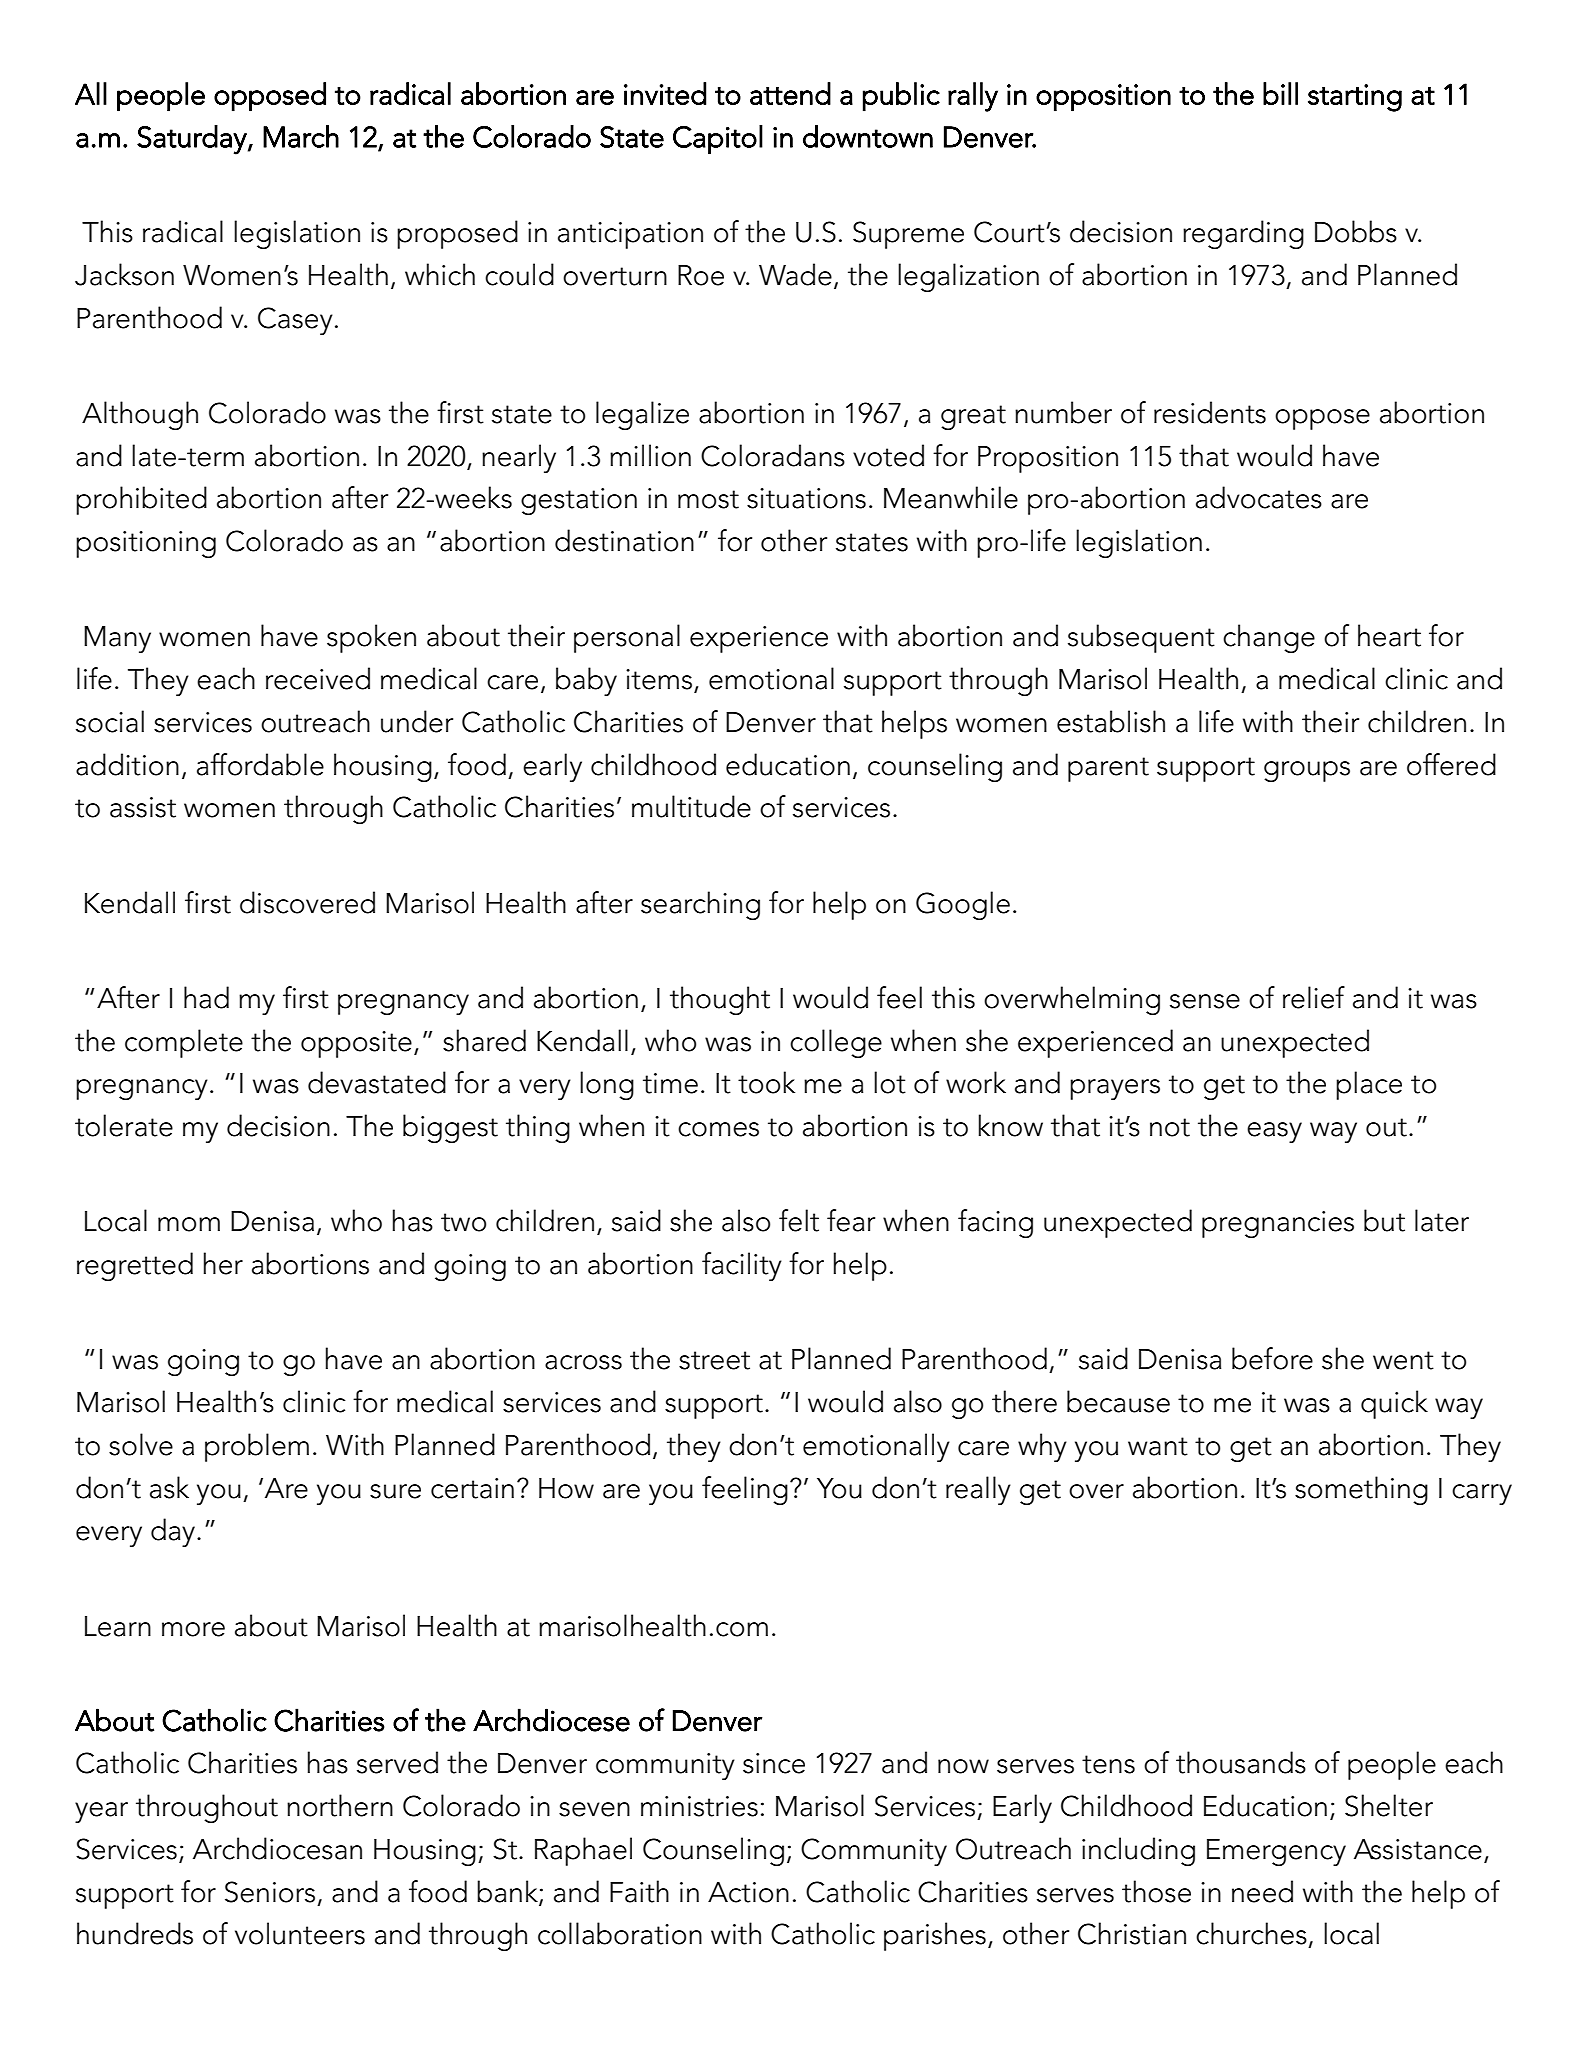 The image size is (1586, 2052). What do you see at coordinates (270, 1892) in the screenshot?
I see `Seniors` at bounding box center [270, 1892].
